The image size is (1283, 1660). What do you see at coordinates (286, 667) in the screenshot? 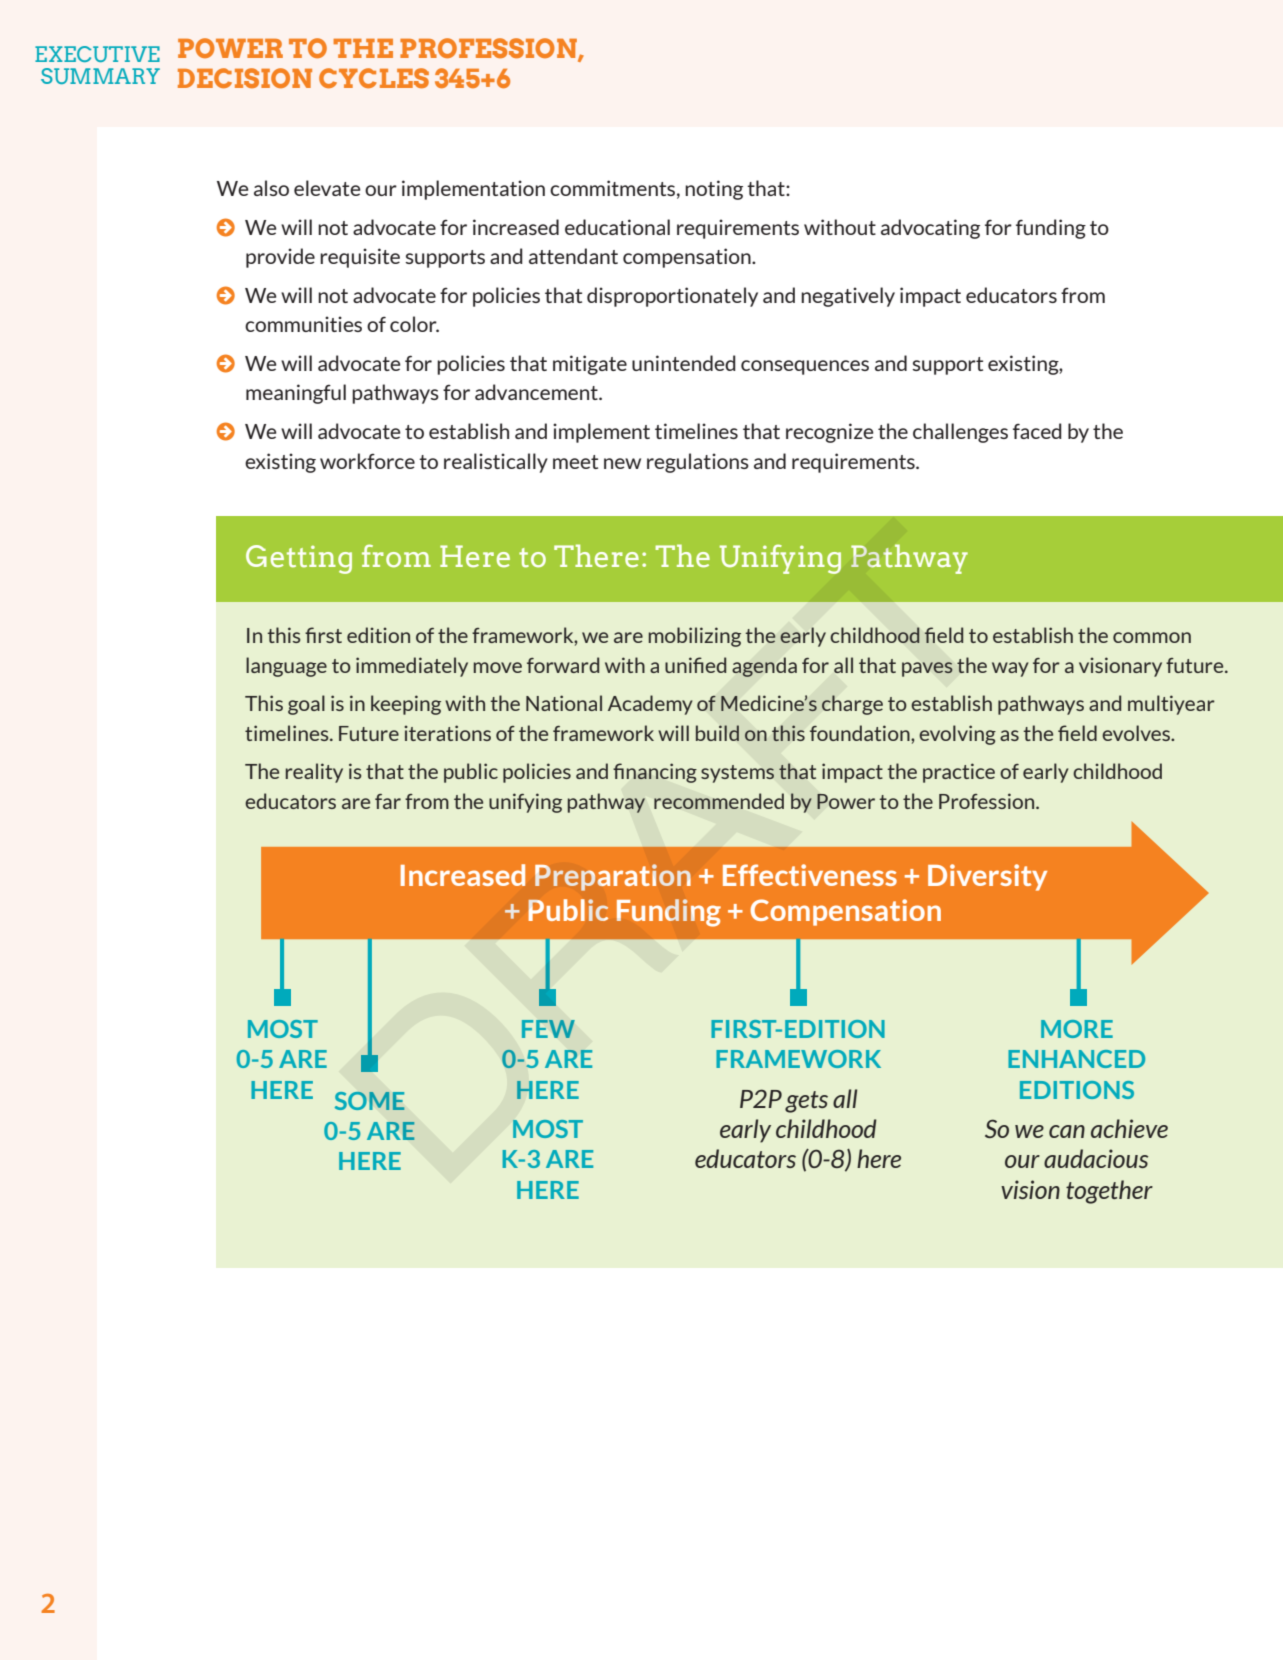
I see `language` at bounding box center [286, 667].
